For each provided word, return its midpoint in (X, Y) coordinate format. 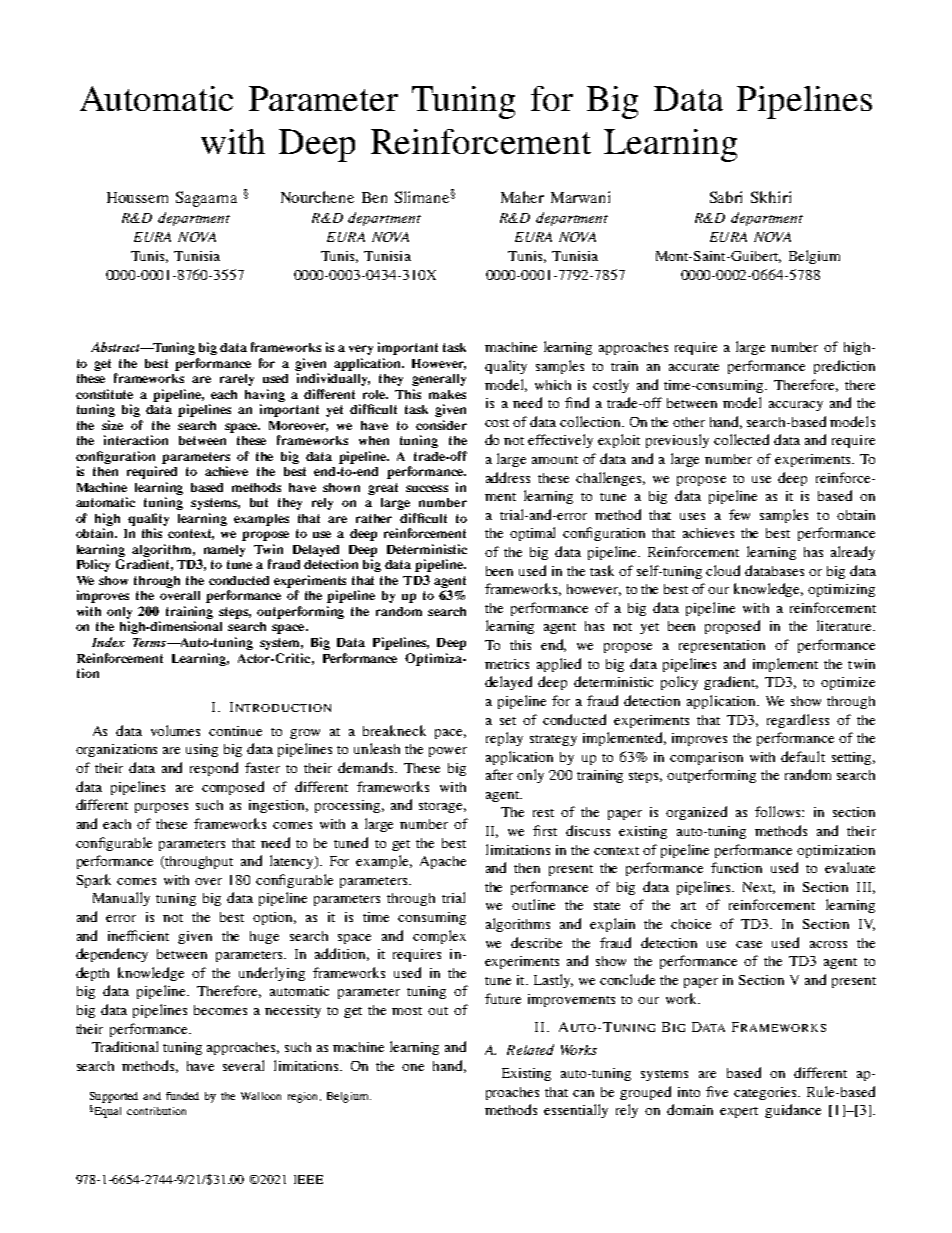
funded (182, 1096)
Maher (522, 197)
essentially (576, 1111)
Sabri (726, 197)
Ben (374, 197)
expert (739, 1112)
